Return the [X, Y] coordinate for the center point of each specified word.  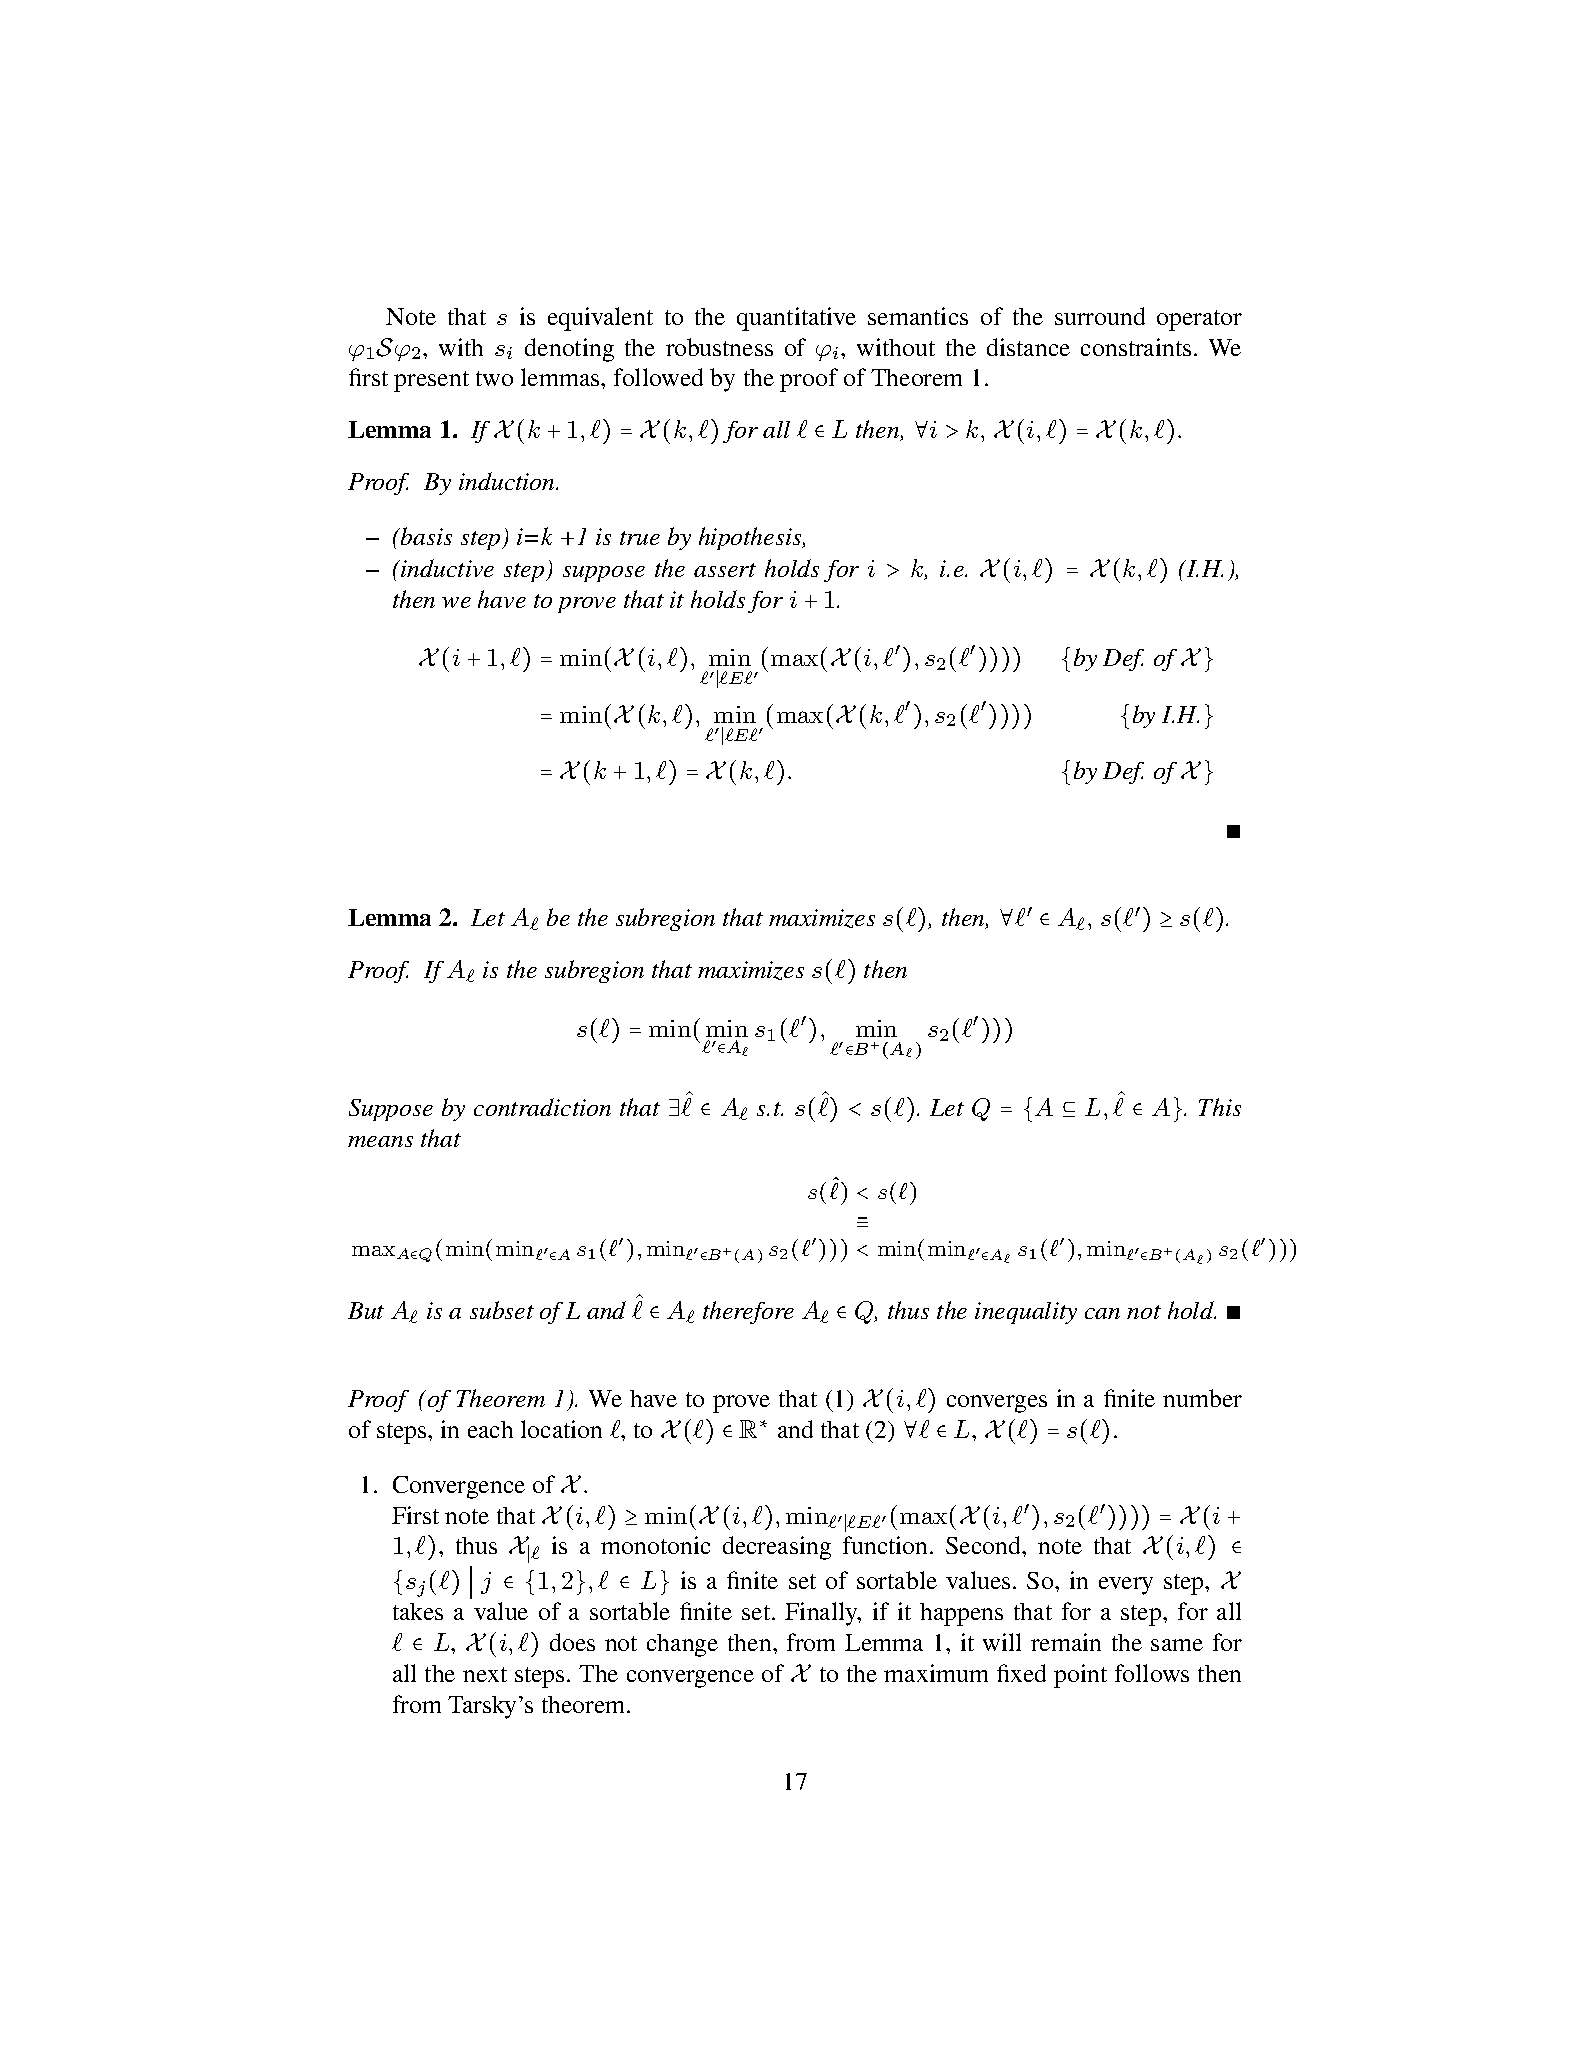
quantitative [796, 319]
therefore [748, 1312]
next [485, 1674]
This [1220, 1107]
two [494, 378]
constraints [1136, 347]
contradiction [542, 1107]
